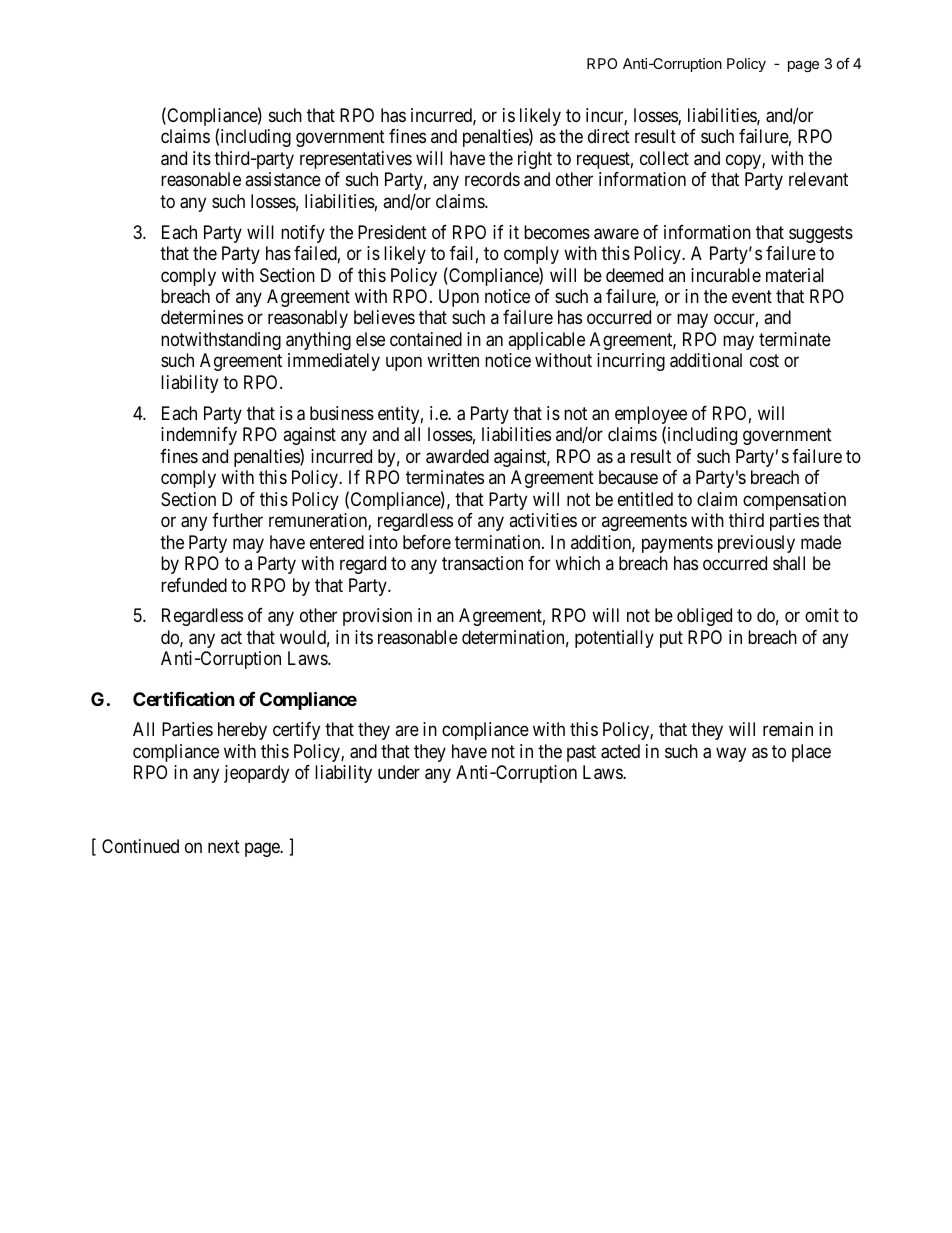 This document has height=1233, width=952. I want to click on further, so click(237, 520).
